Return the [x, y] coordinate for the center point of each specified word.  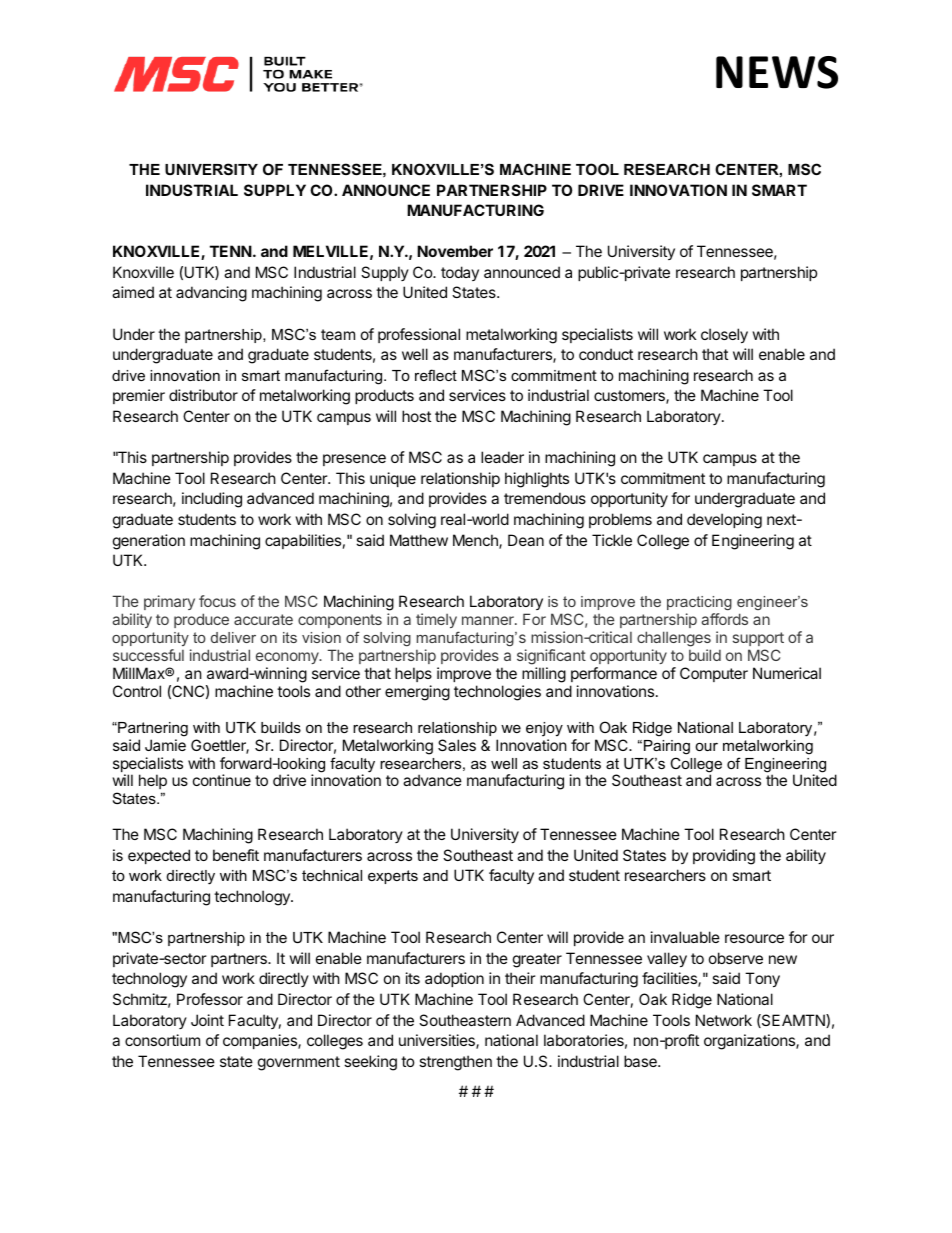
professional [419, 335]
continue [222, 780]
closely [724, 335]
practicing [699, 603]
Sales [457, 745]
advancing [211, 294]
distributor [203, 395]
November [455, 251]
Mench [476, 541]
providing [724, 857]
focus [217, 601]
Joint [207, 1020]
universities [438, 1041]
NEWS [777, 72]
